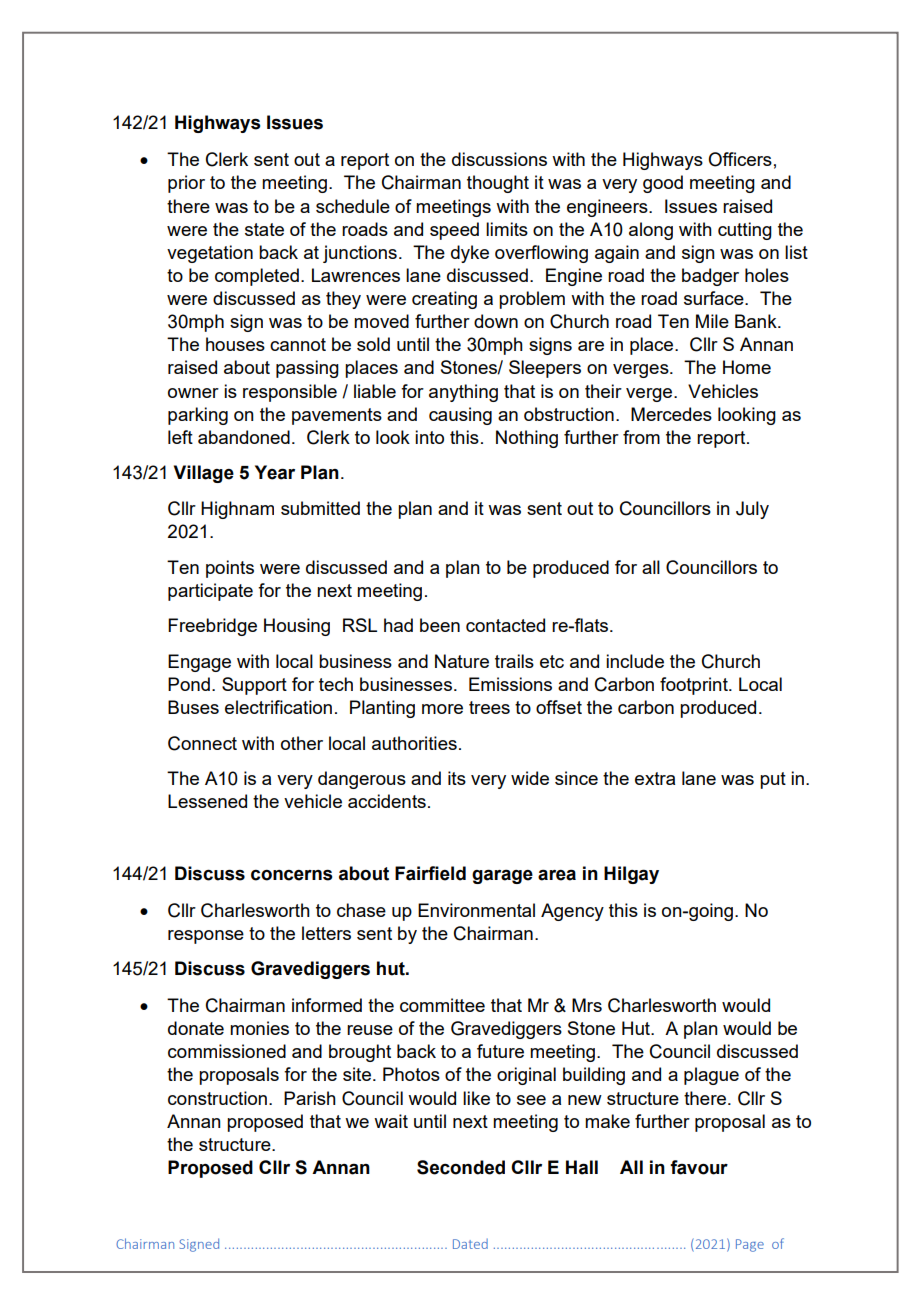 The height and width of the screenshot is (1308, 924). Describe the element at coordinates (230, 569) in the screenshot. I see `points` at that location.
